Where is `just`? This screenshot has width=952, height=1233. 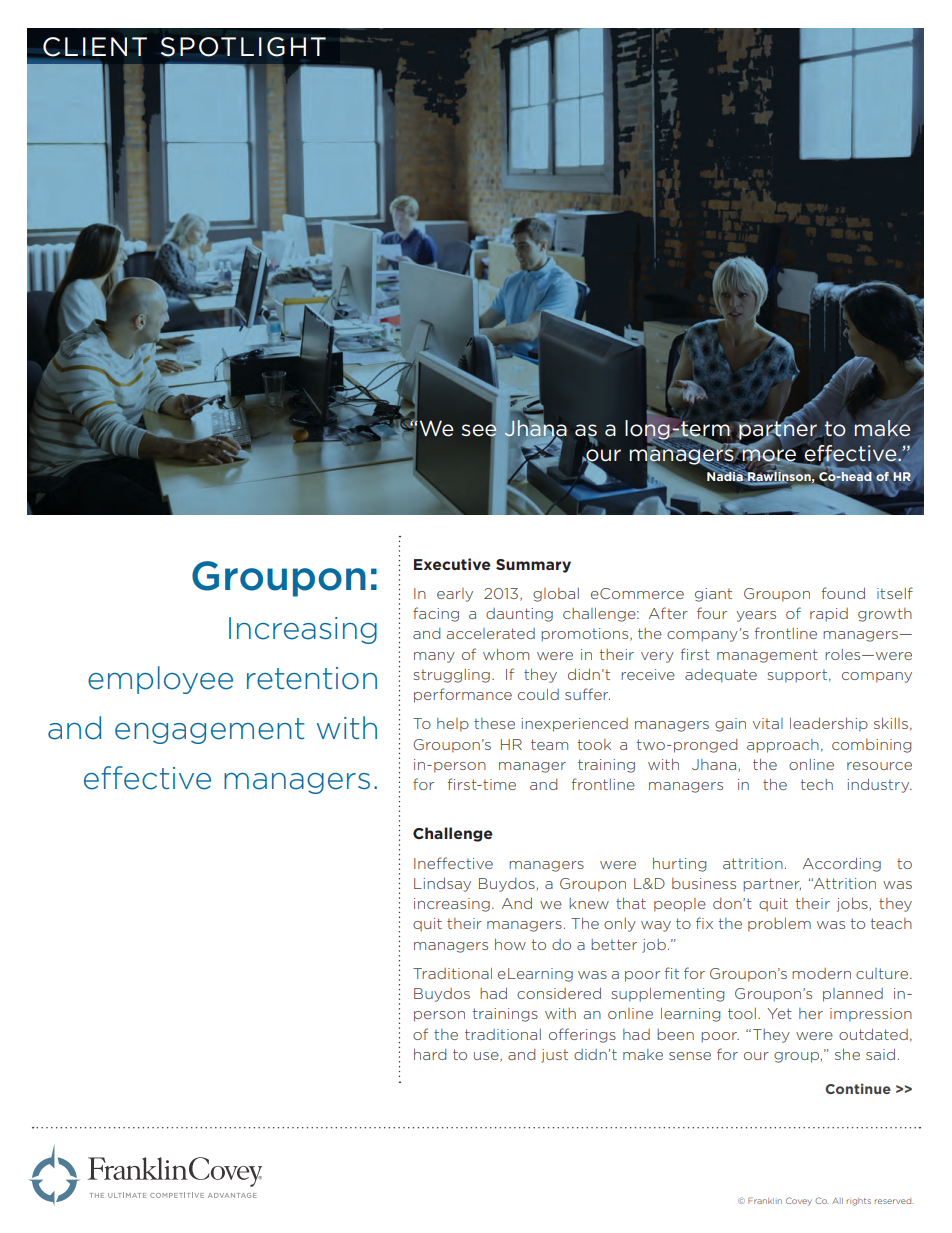
just is located at coordinates (554, 1056).
